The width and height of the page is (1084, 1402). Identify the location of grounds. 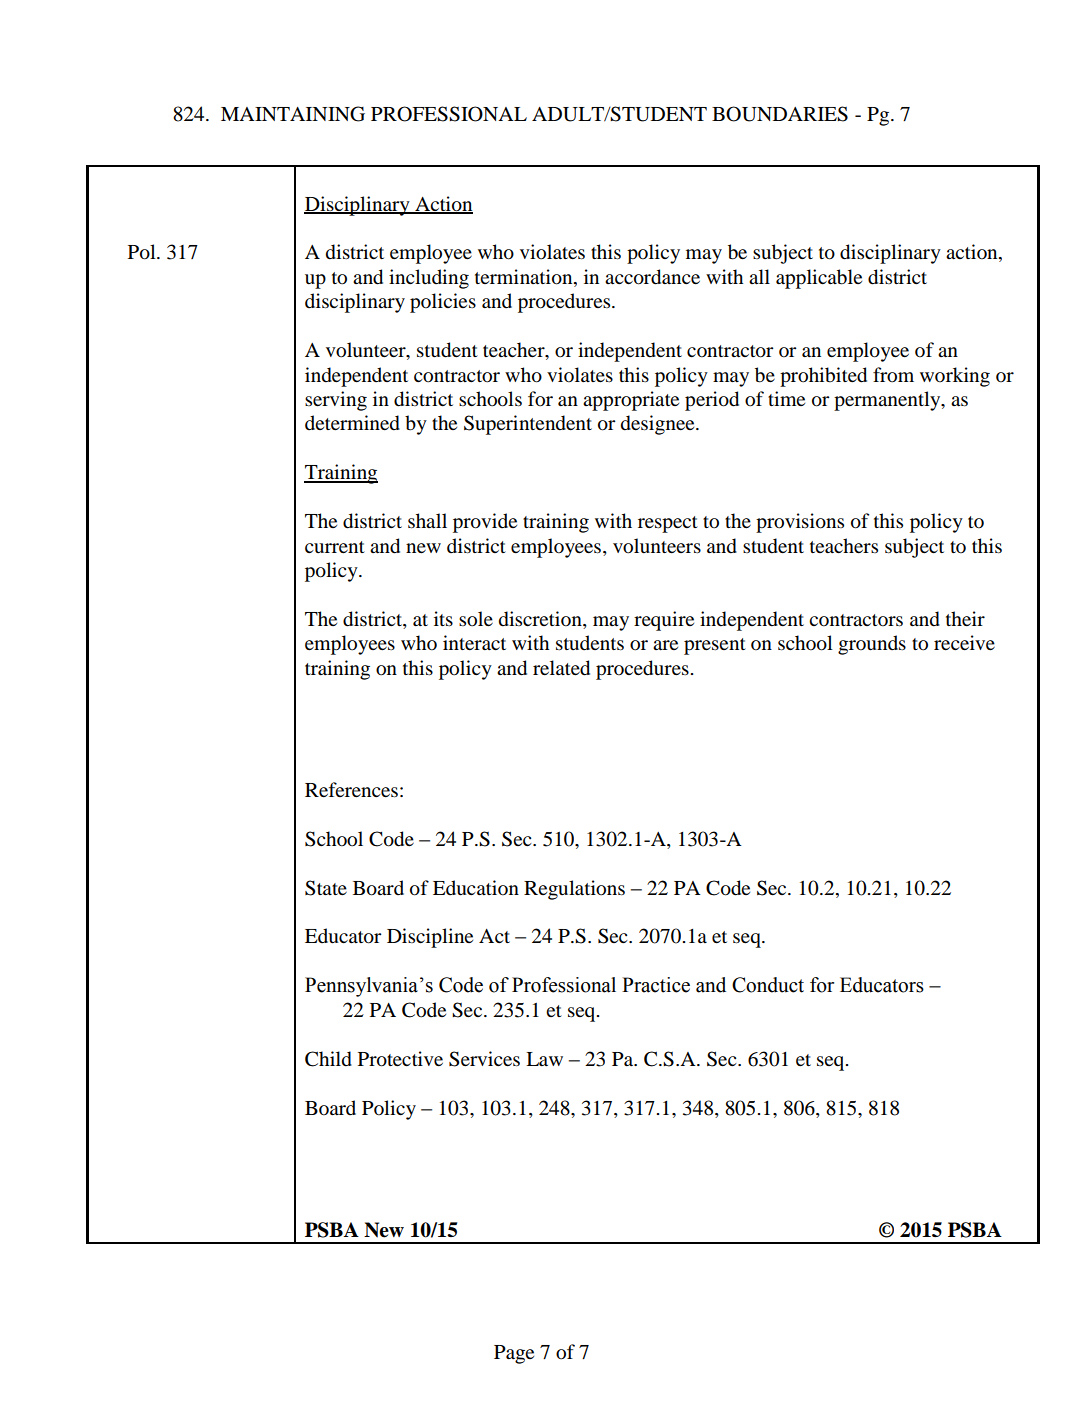
(872, 645).
